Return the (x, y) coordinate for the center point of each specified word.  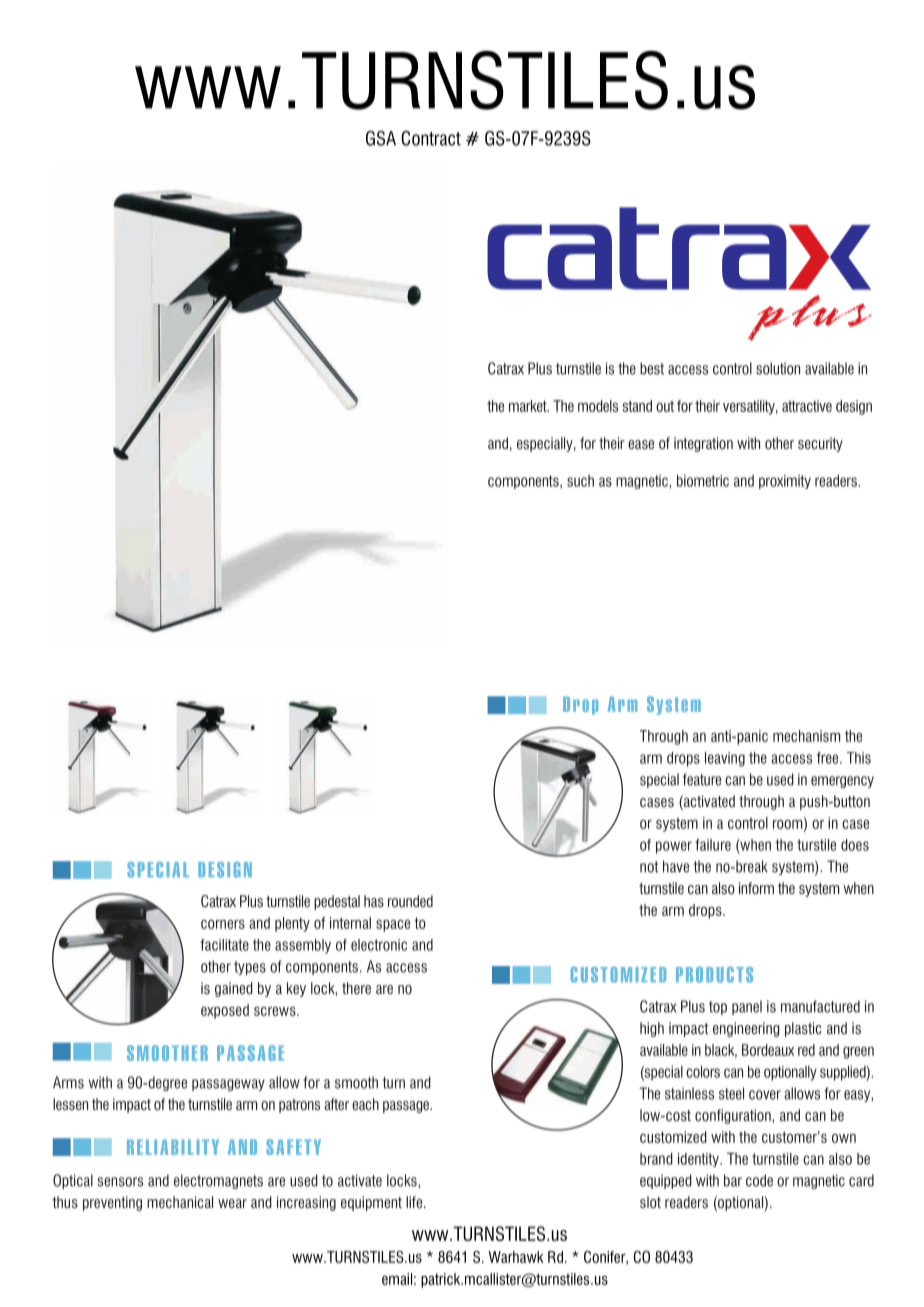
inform (756, 888)
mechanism (806, 736)
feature (702, 779)
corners (223, 924)
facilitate (224, 945)
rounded (410, 901)
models (598, 406)
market (529, 406)
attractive (807, 406)
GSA (381, 138)
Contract (431, 138)
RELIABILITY (173, 1147)
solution (778, 368)
